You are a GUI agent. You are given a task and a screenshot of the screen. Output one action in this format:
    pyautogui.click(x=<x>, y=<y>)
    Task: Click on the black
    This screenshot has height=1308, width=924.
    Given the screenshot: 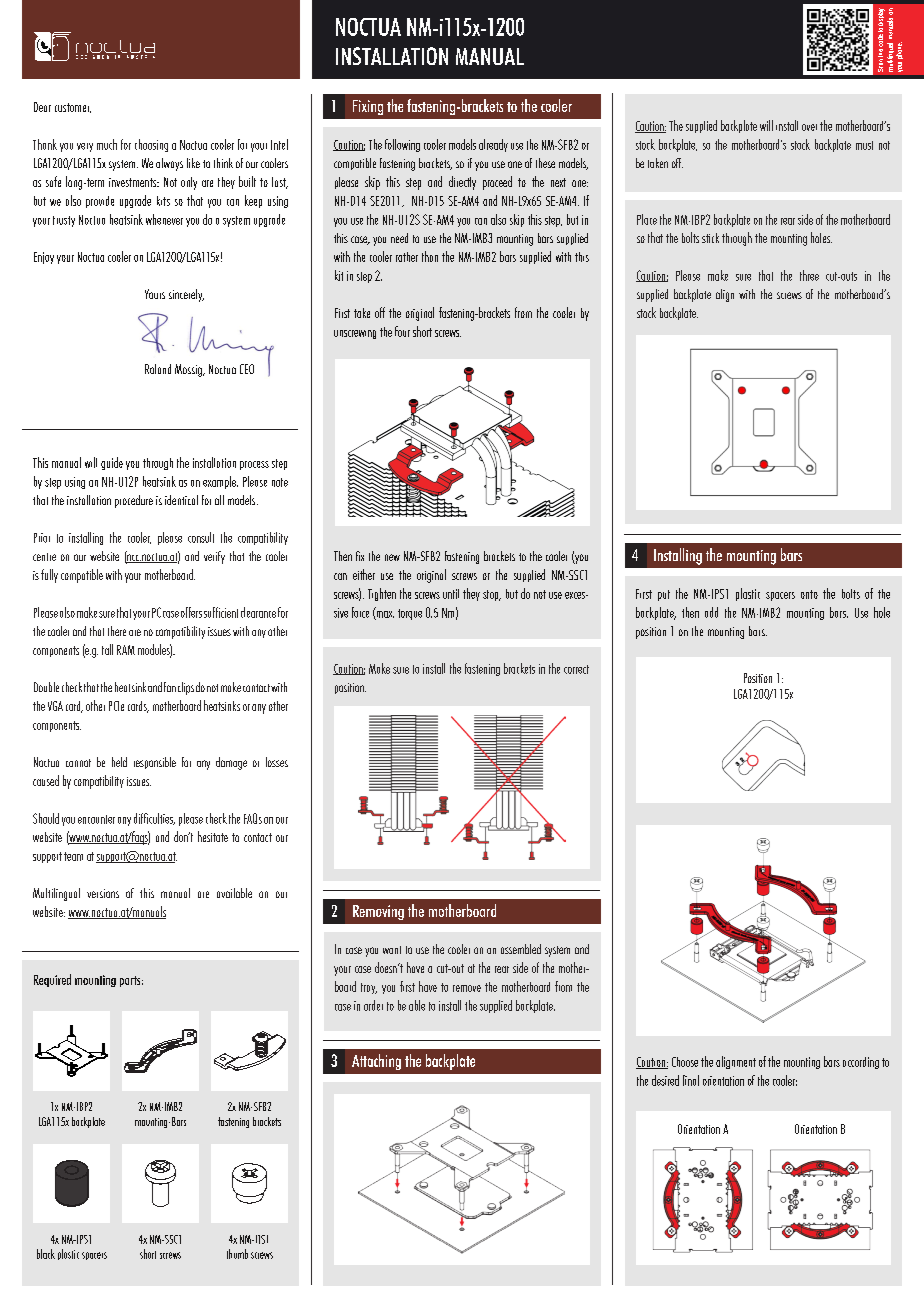 What is the action you would take?
    pyautogui.click(x=46, y=1254)
